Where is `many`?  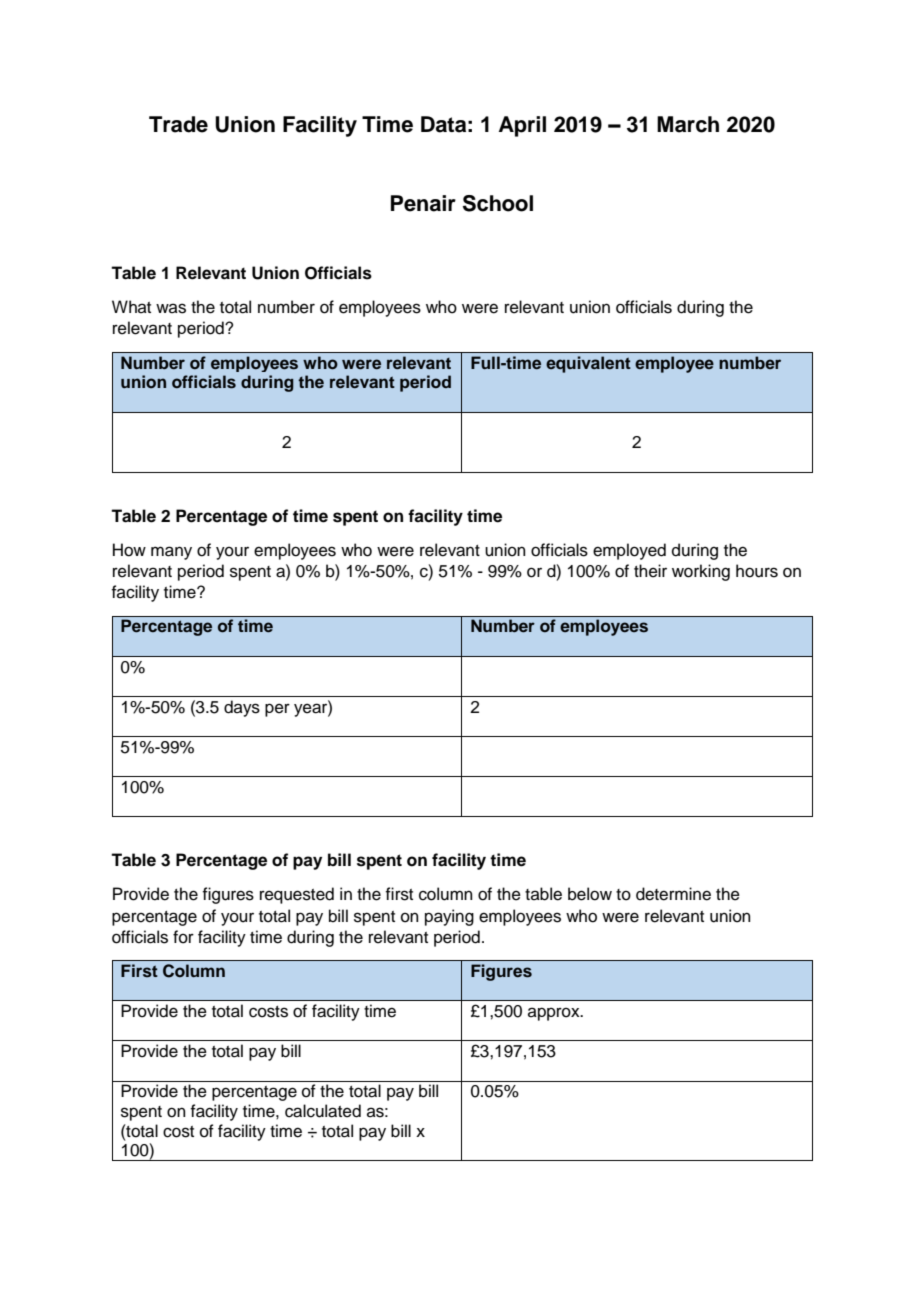 many is located at coordinates (171, 553).
